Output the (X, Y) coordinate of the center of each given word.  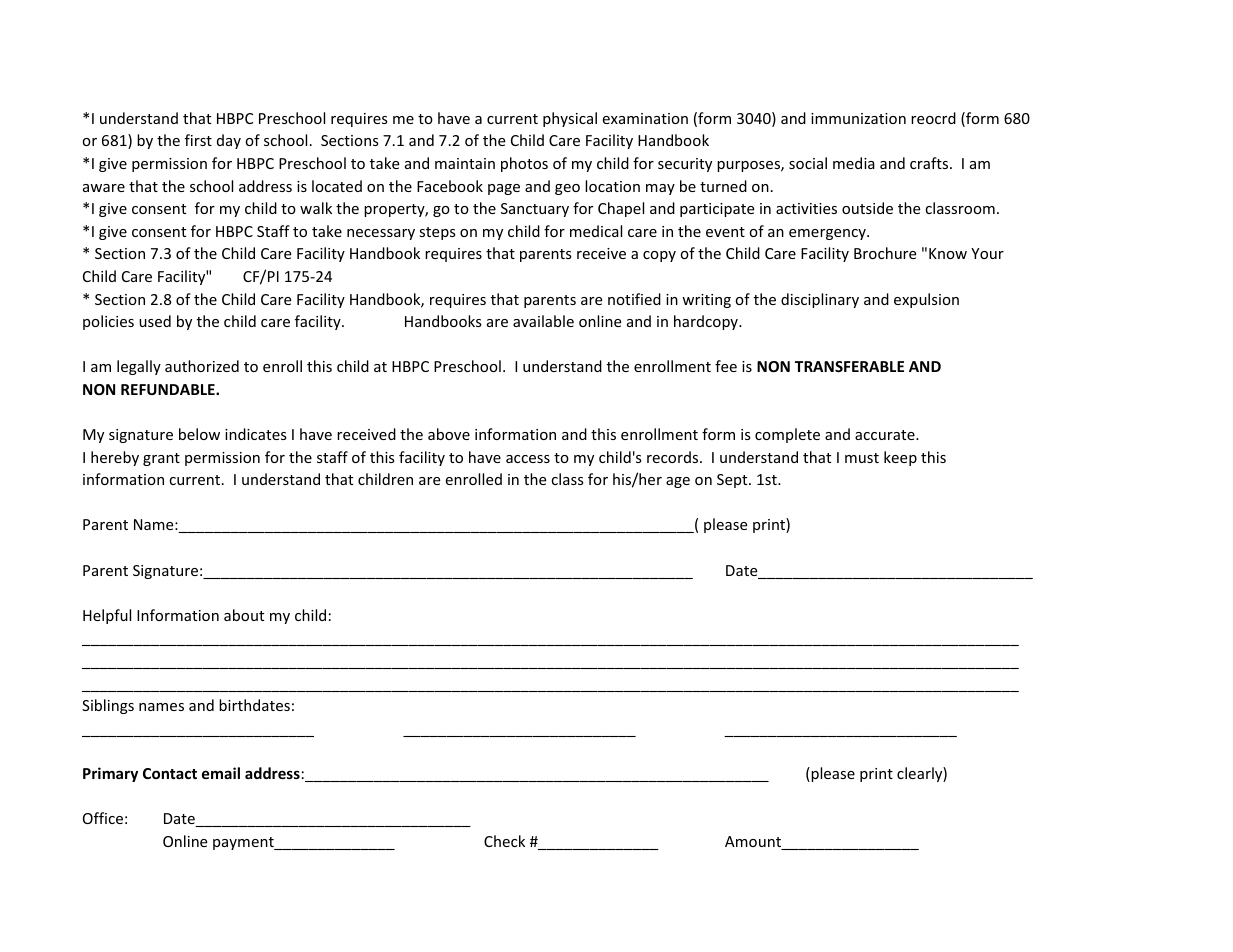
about (244, 615)
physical (570, 119)
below (199, 434)
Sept (733, 481)
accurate (886, 435)
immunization (858, 118)
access (528, 459)
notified (634, 299)
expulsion (926, 300)
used (155, 321)
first (198, 140)
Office (103, 818)
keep (900, 458)
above (449, 434)
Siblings (108, 706)
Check (504, 841)
